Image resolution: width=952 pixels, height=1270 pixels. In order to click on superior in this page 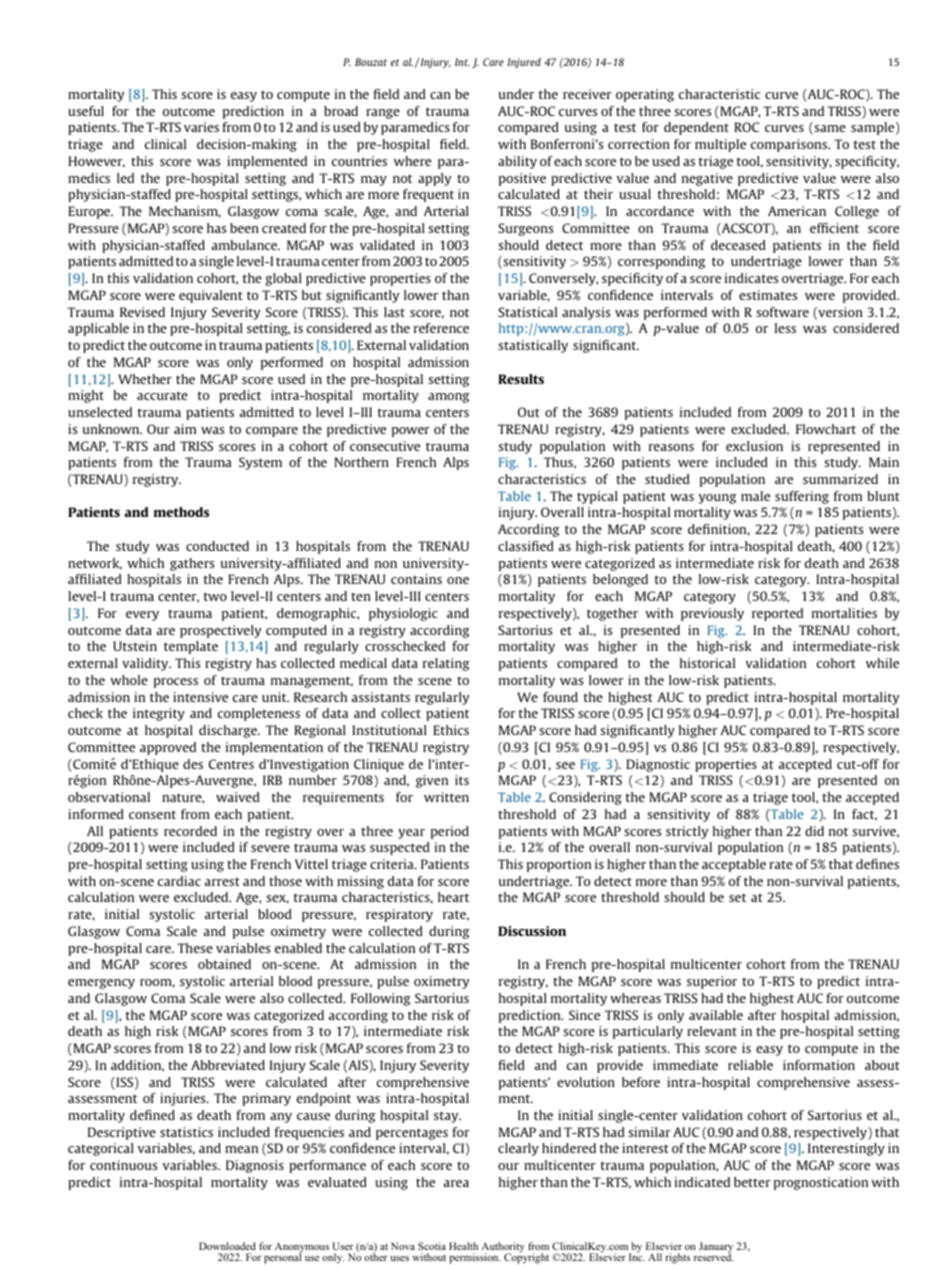, I will do `click(712, 982)`.
